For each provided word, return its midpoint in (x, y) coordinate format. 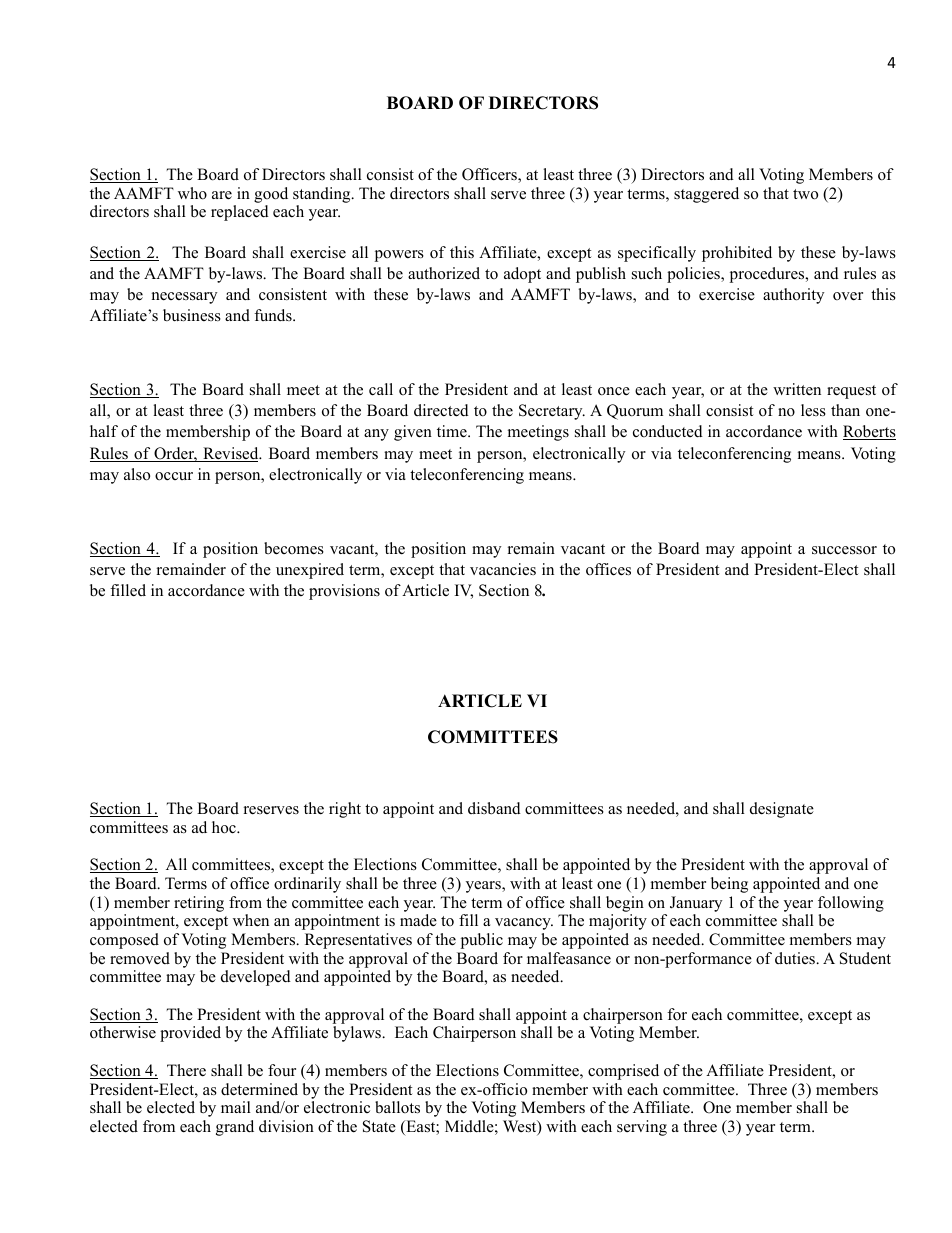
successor (844, 550)
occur (174, 476)
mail (236, 1107)
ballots (397, 1107)
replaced (240, 213)
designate (782, 810)
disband (494, 808)
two (805, 194)
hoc (225, 827)
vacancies (503, 569)
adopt (522, 275)
